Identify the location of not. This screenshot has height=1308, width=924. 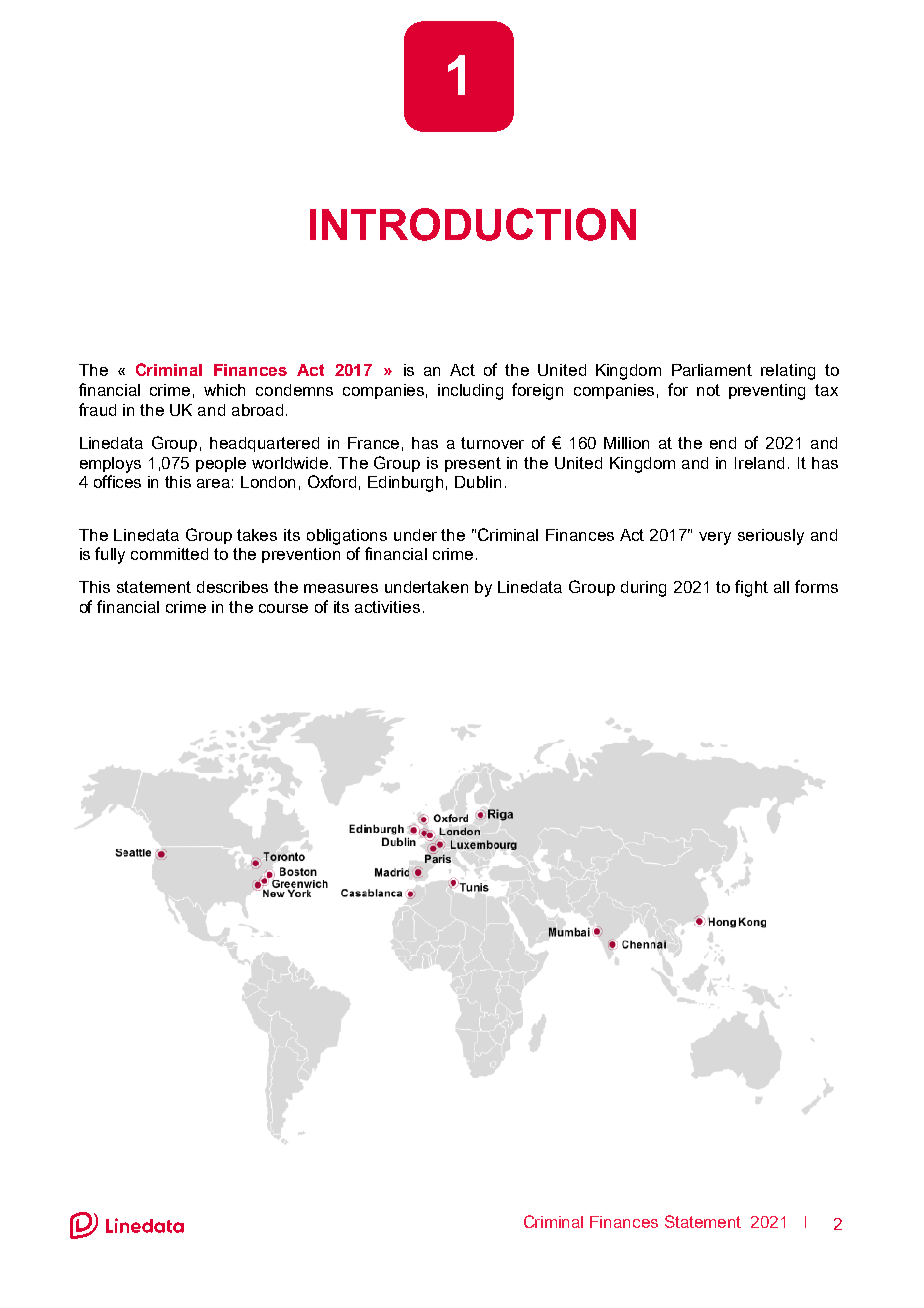
(708, 390).
